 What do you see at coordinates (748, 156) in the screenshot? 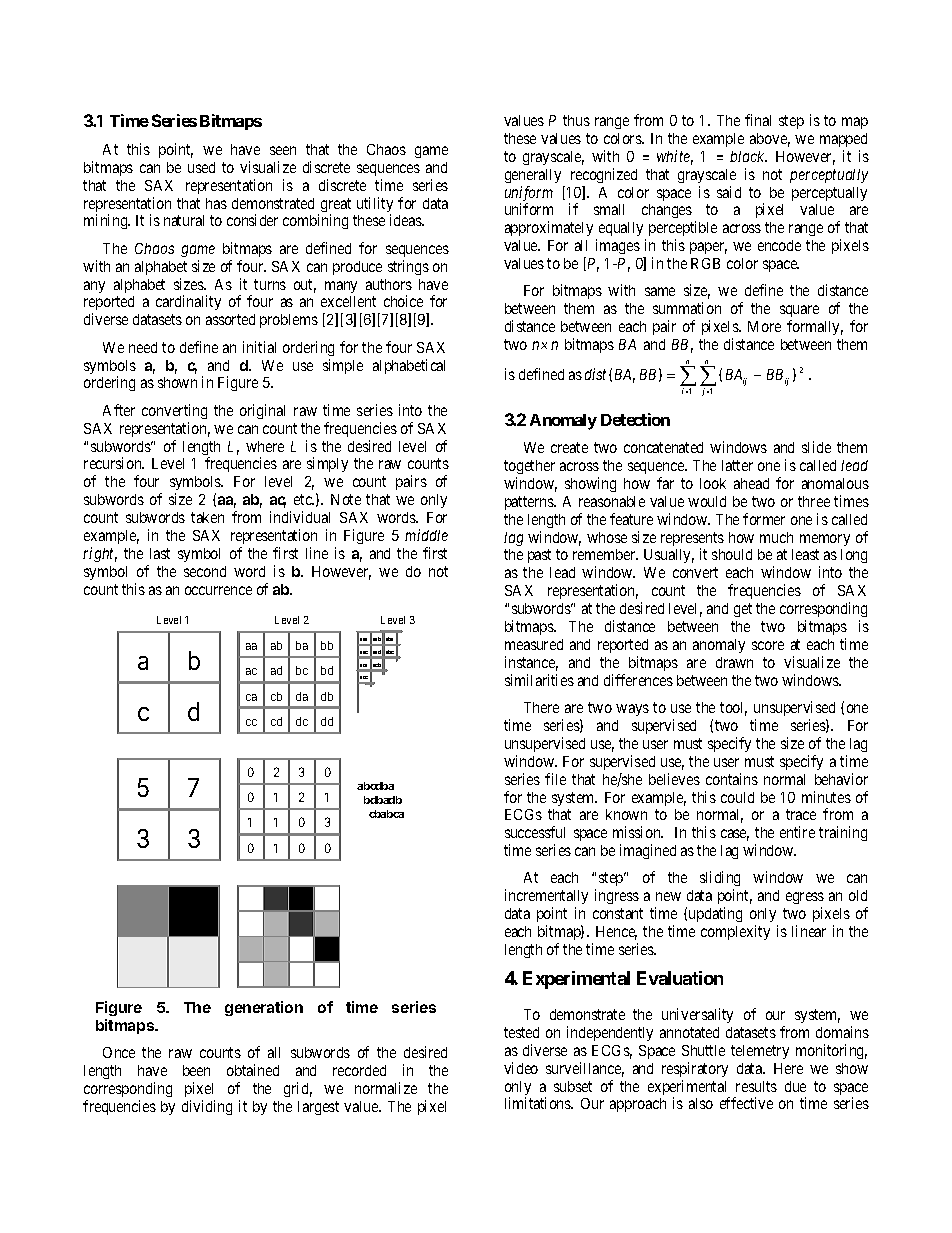
I see `black` at bounding box center [748, 156].
